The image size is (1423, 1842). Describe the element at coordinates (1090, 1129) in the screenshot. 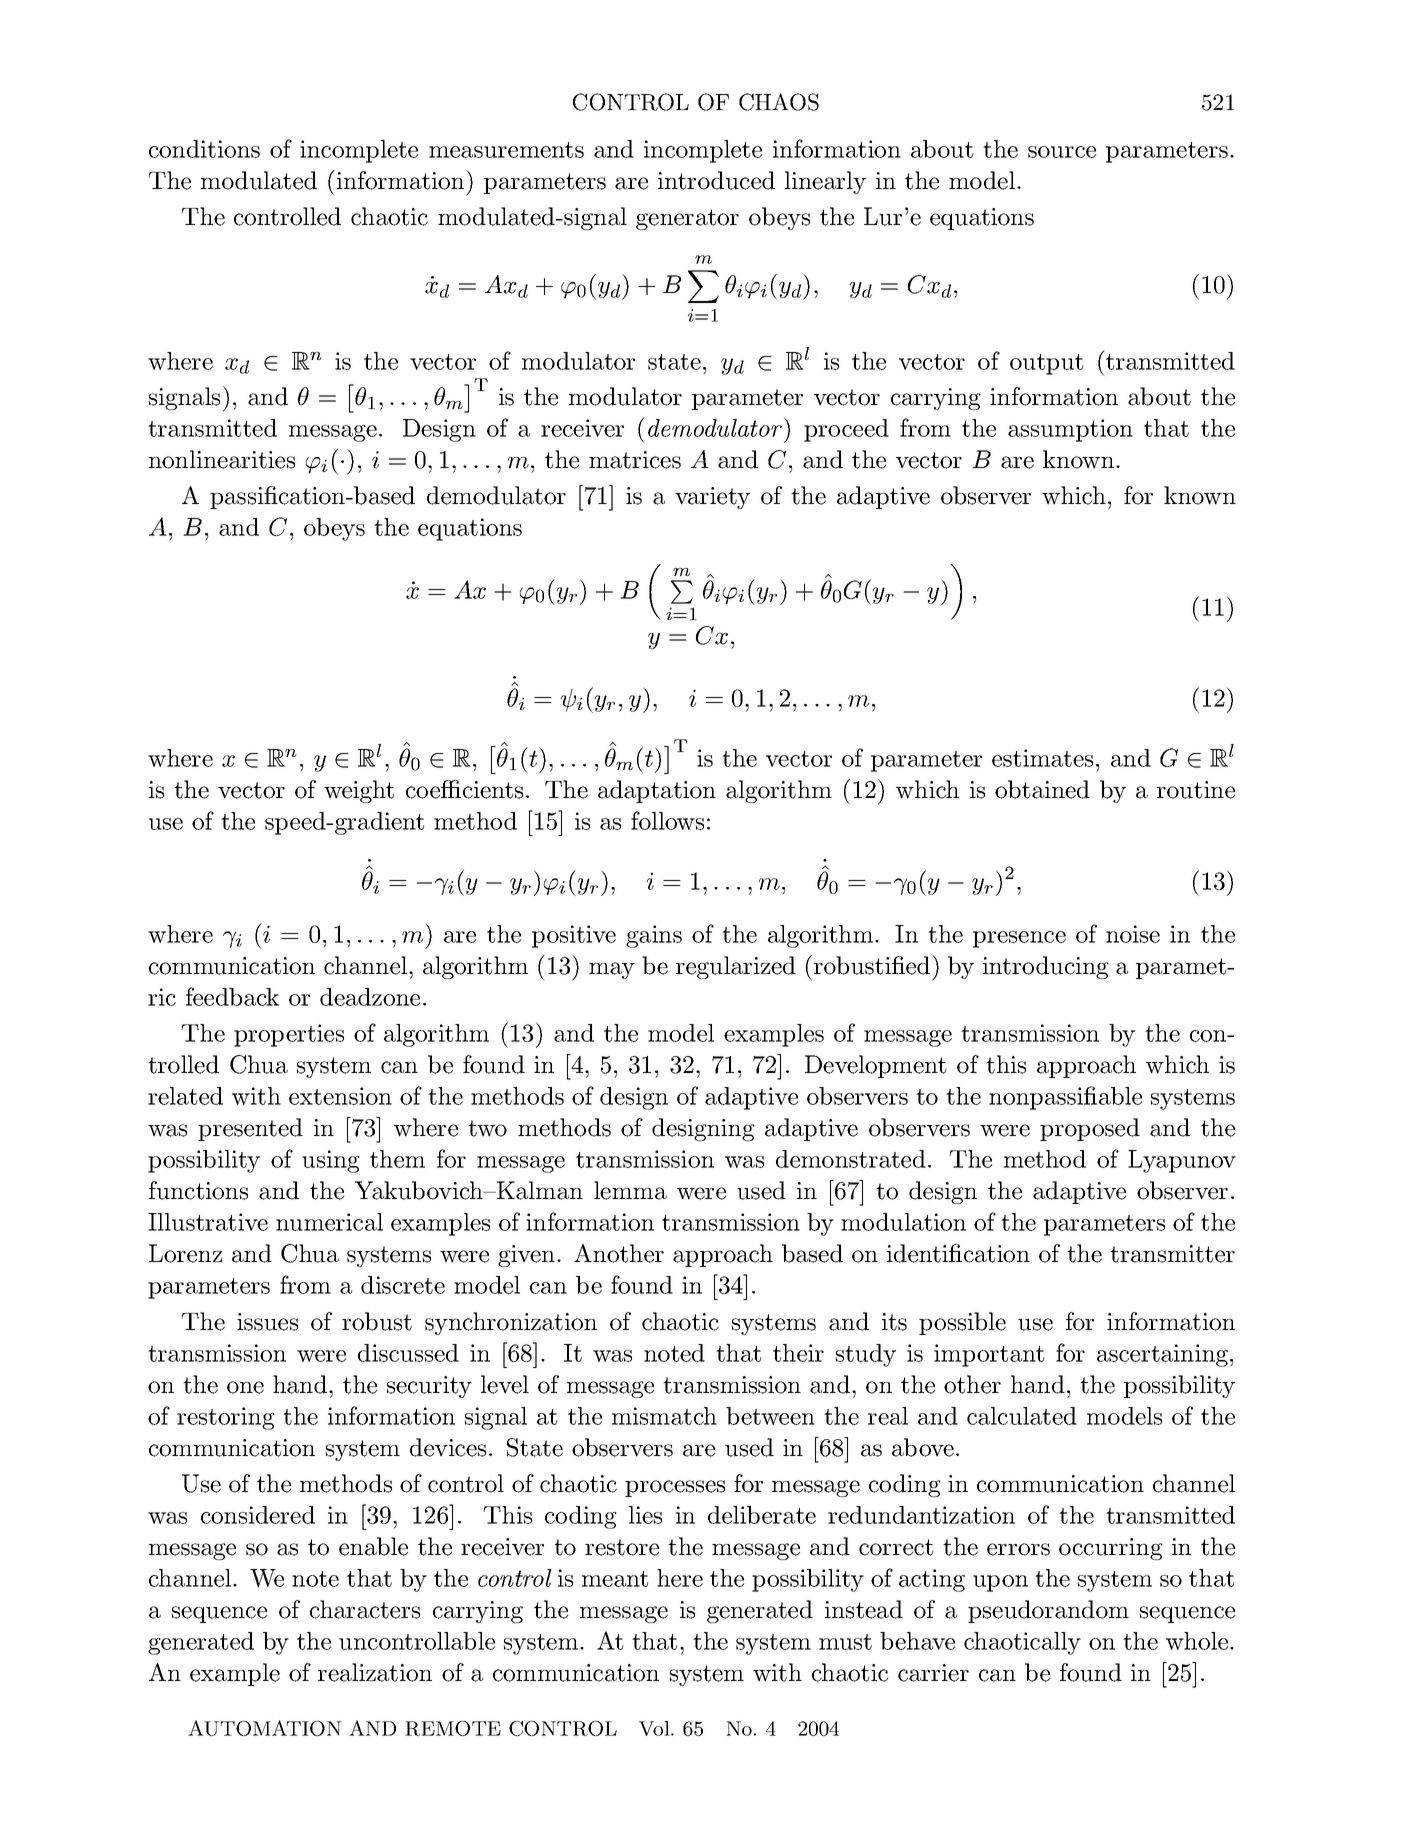

I see `proposed` at that location.
